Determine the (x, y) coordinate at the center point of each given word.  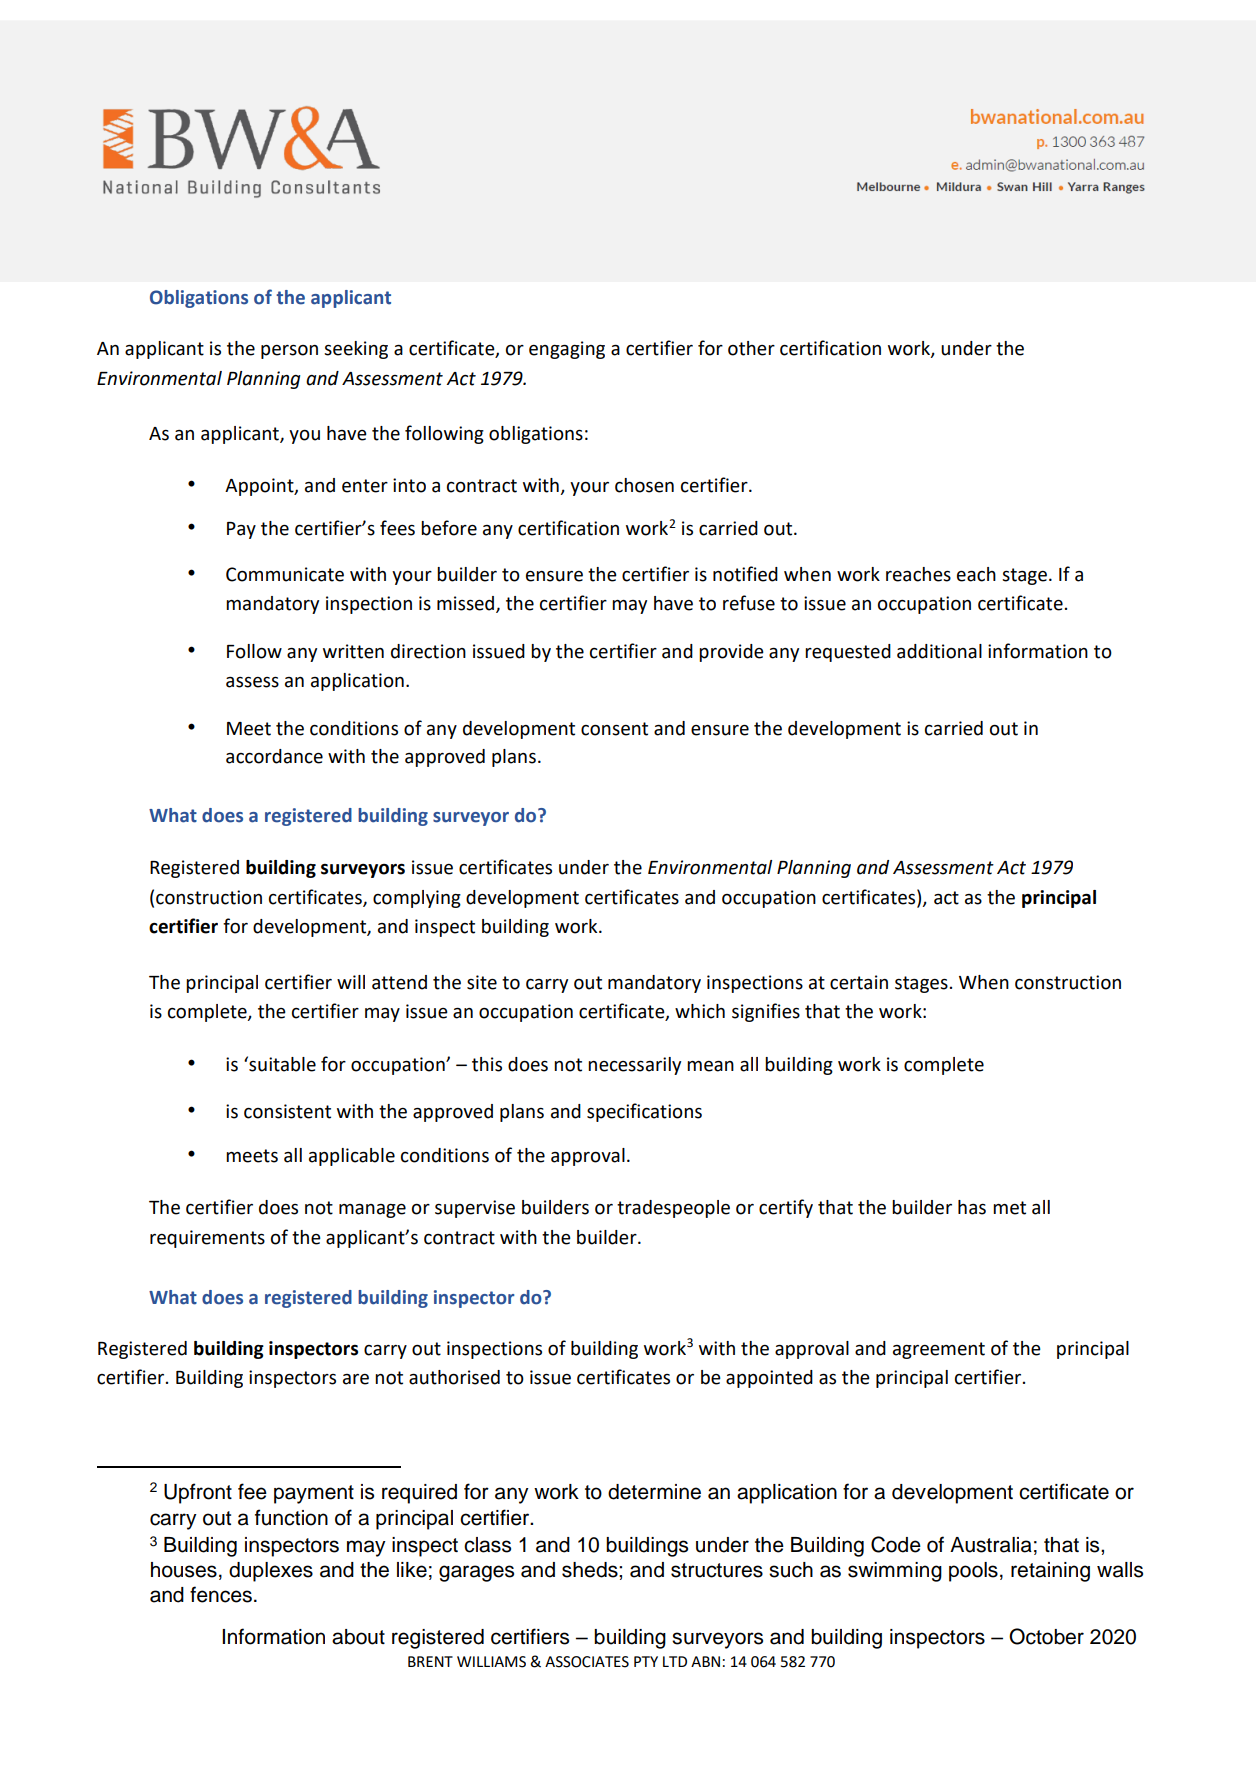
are (356, 1379)
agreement (939, 1350)
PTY (646, 1661)
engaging (567, 350)
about (358, 1637)
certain (859, 982)
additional (939, 651)
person (289, 352)
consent (614, 729)
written (353, 651)
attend (399, 982)
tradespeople (673, 1209)
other (751, 348)
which (700, 1011)
